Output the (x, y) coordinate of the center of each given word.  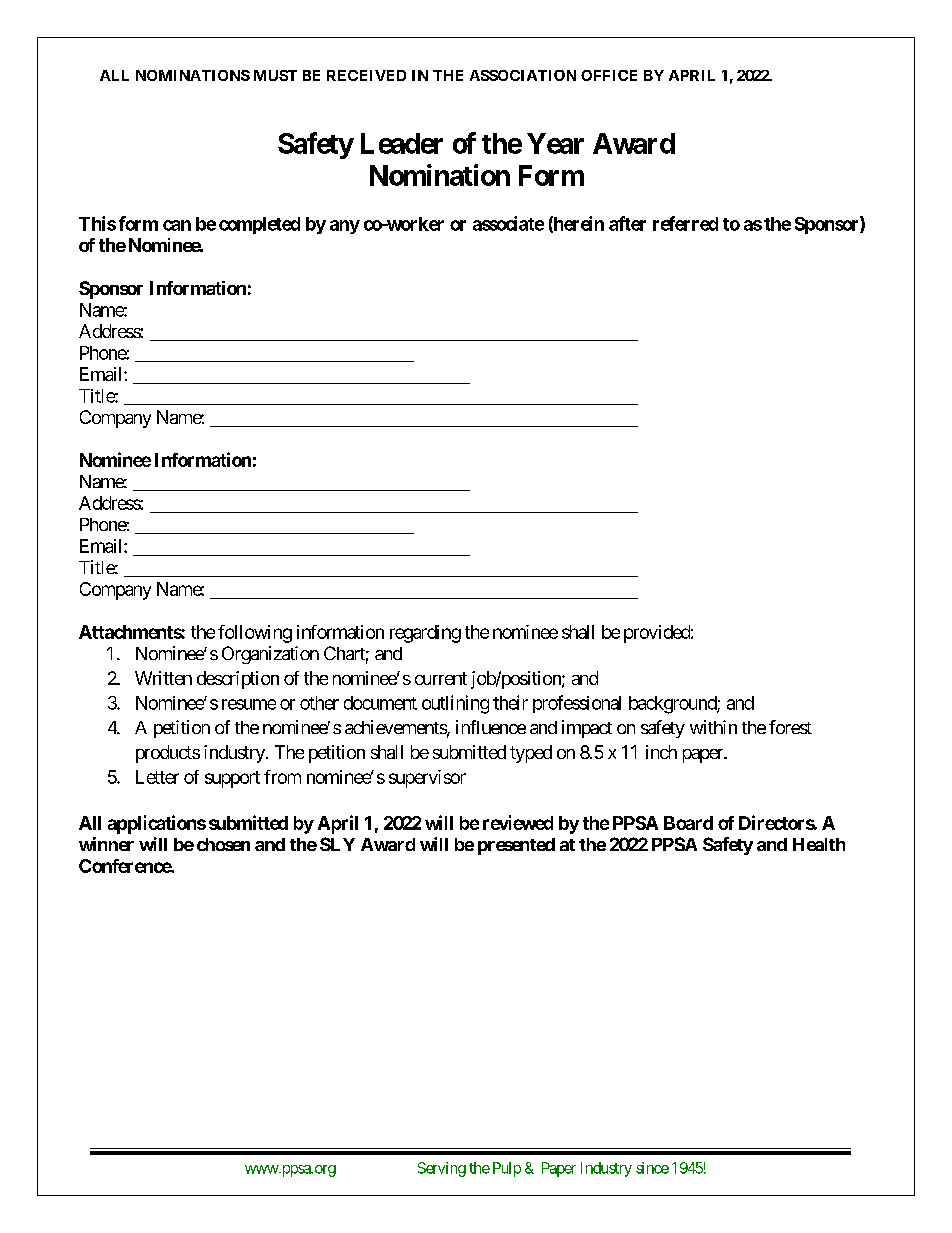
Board (688, 823)
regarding (425, 634)
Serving (442, 1169)
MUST (275, 75)
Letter (157, 777)
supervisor (427, 779)
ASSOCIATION (523, 75)
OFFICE (609, 75)
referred (685, 223)
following (255, 634)
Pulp (507, 1169)
